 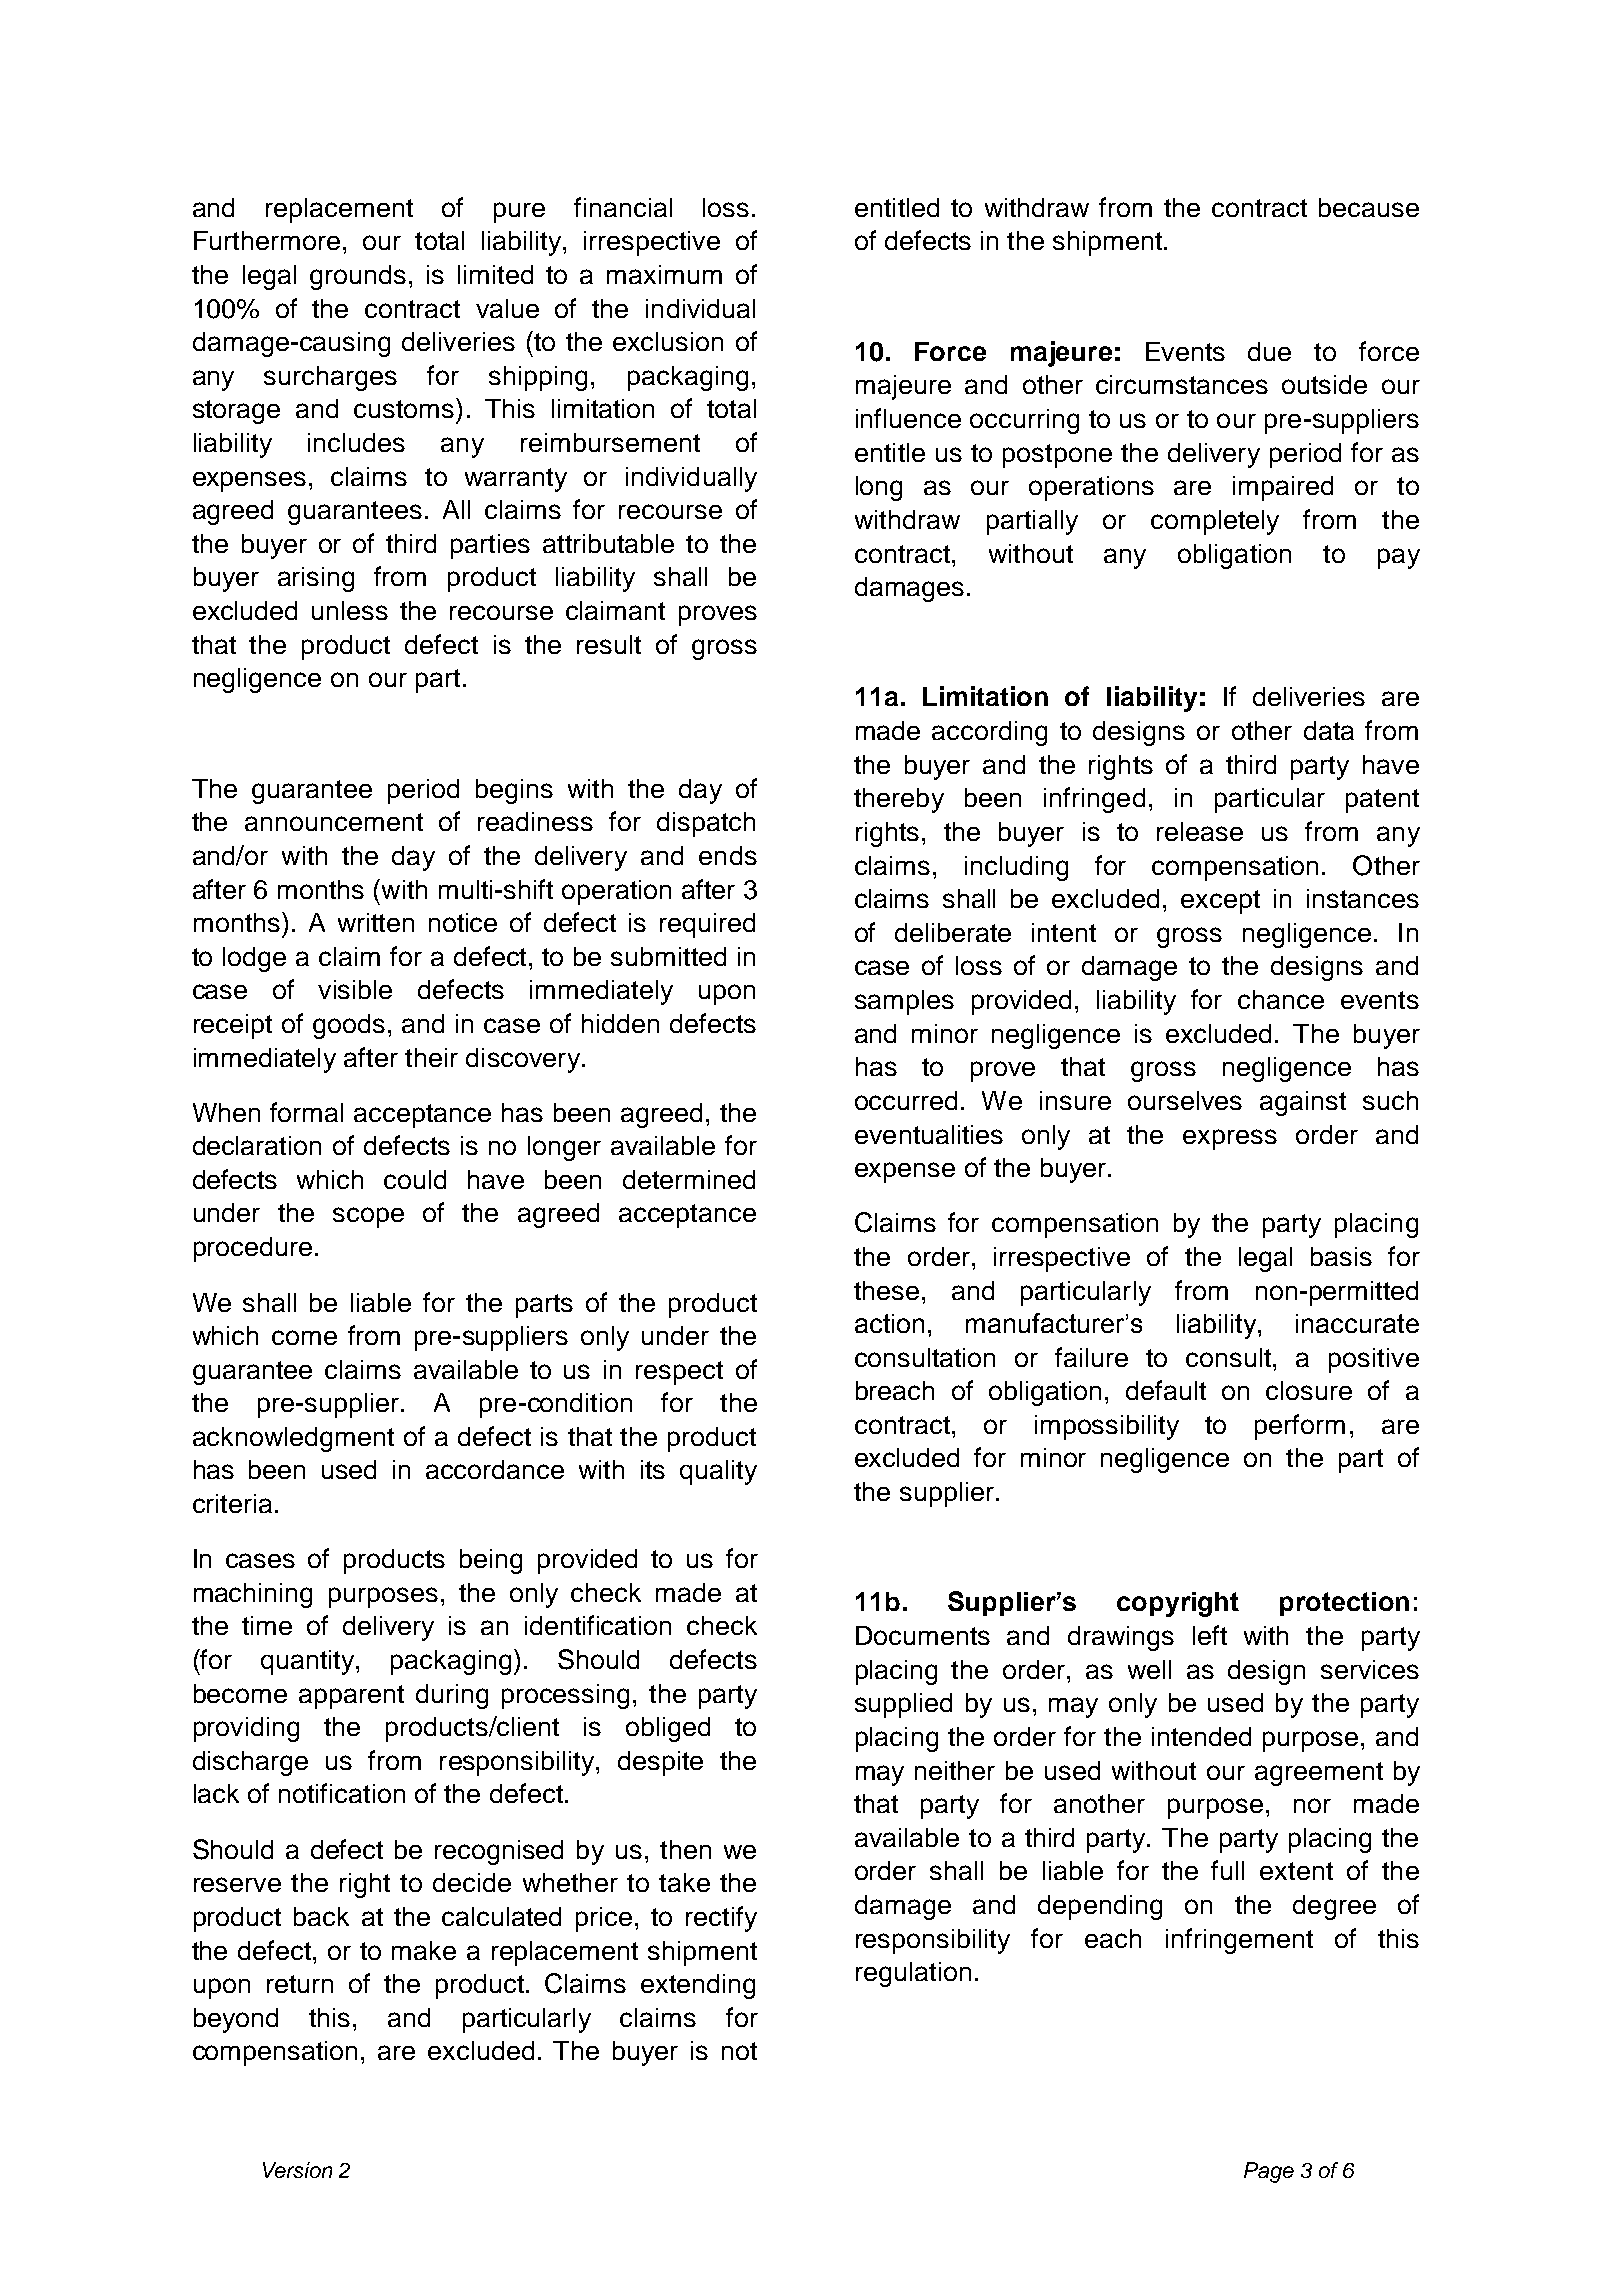 I want to click on extending, so click(x=698, y=1986).
